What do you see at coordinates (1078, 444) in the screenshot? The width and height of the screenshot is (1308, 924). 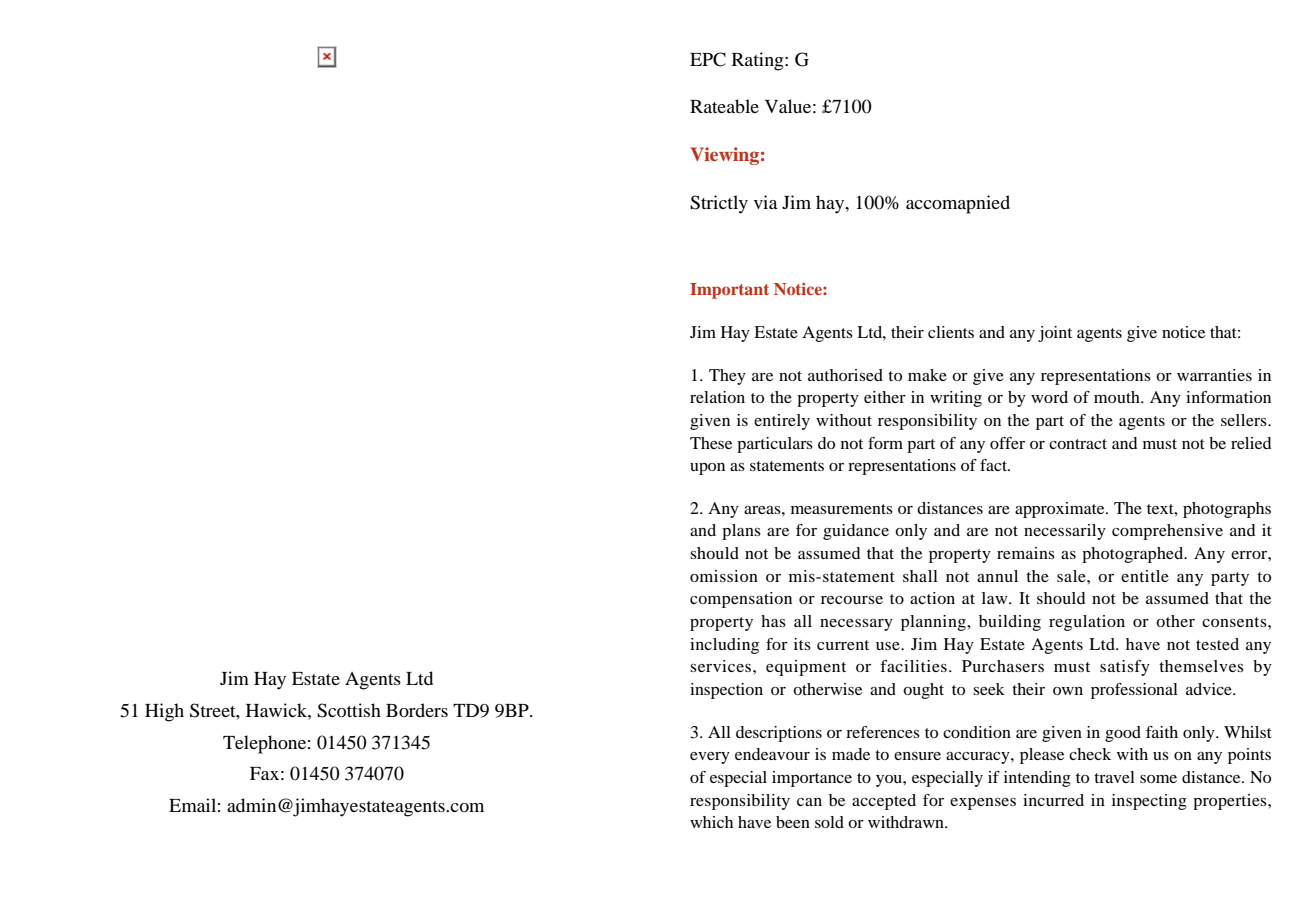 I see `contract` at bounding box center [1078, 444].
